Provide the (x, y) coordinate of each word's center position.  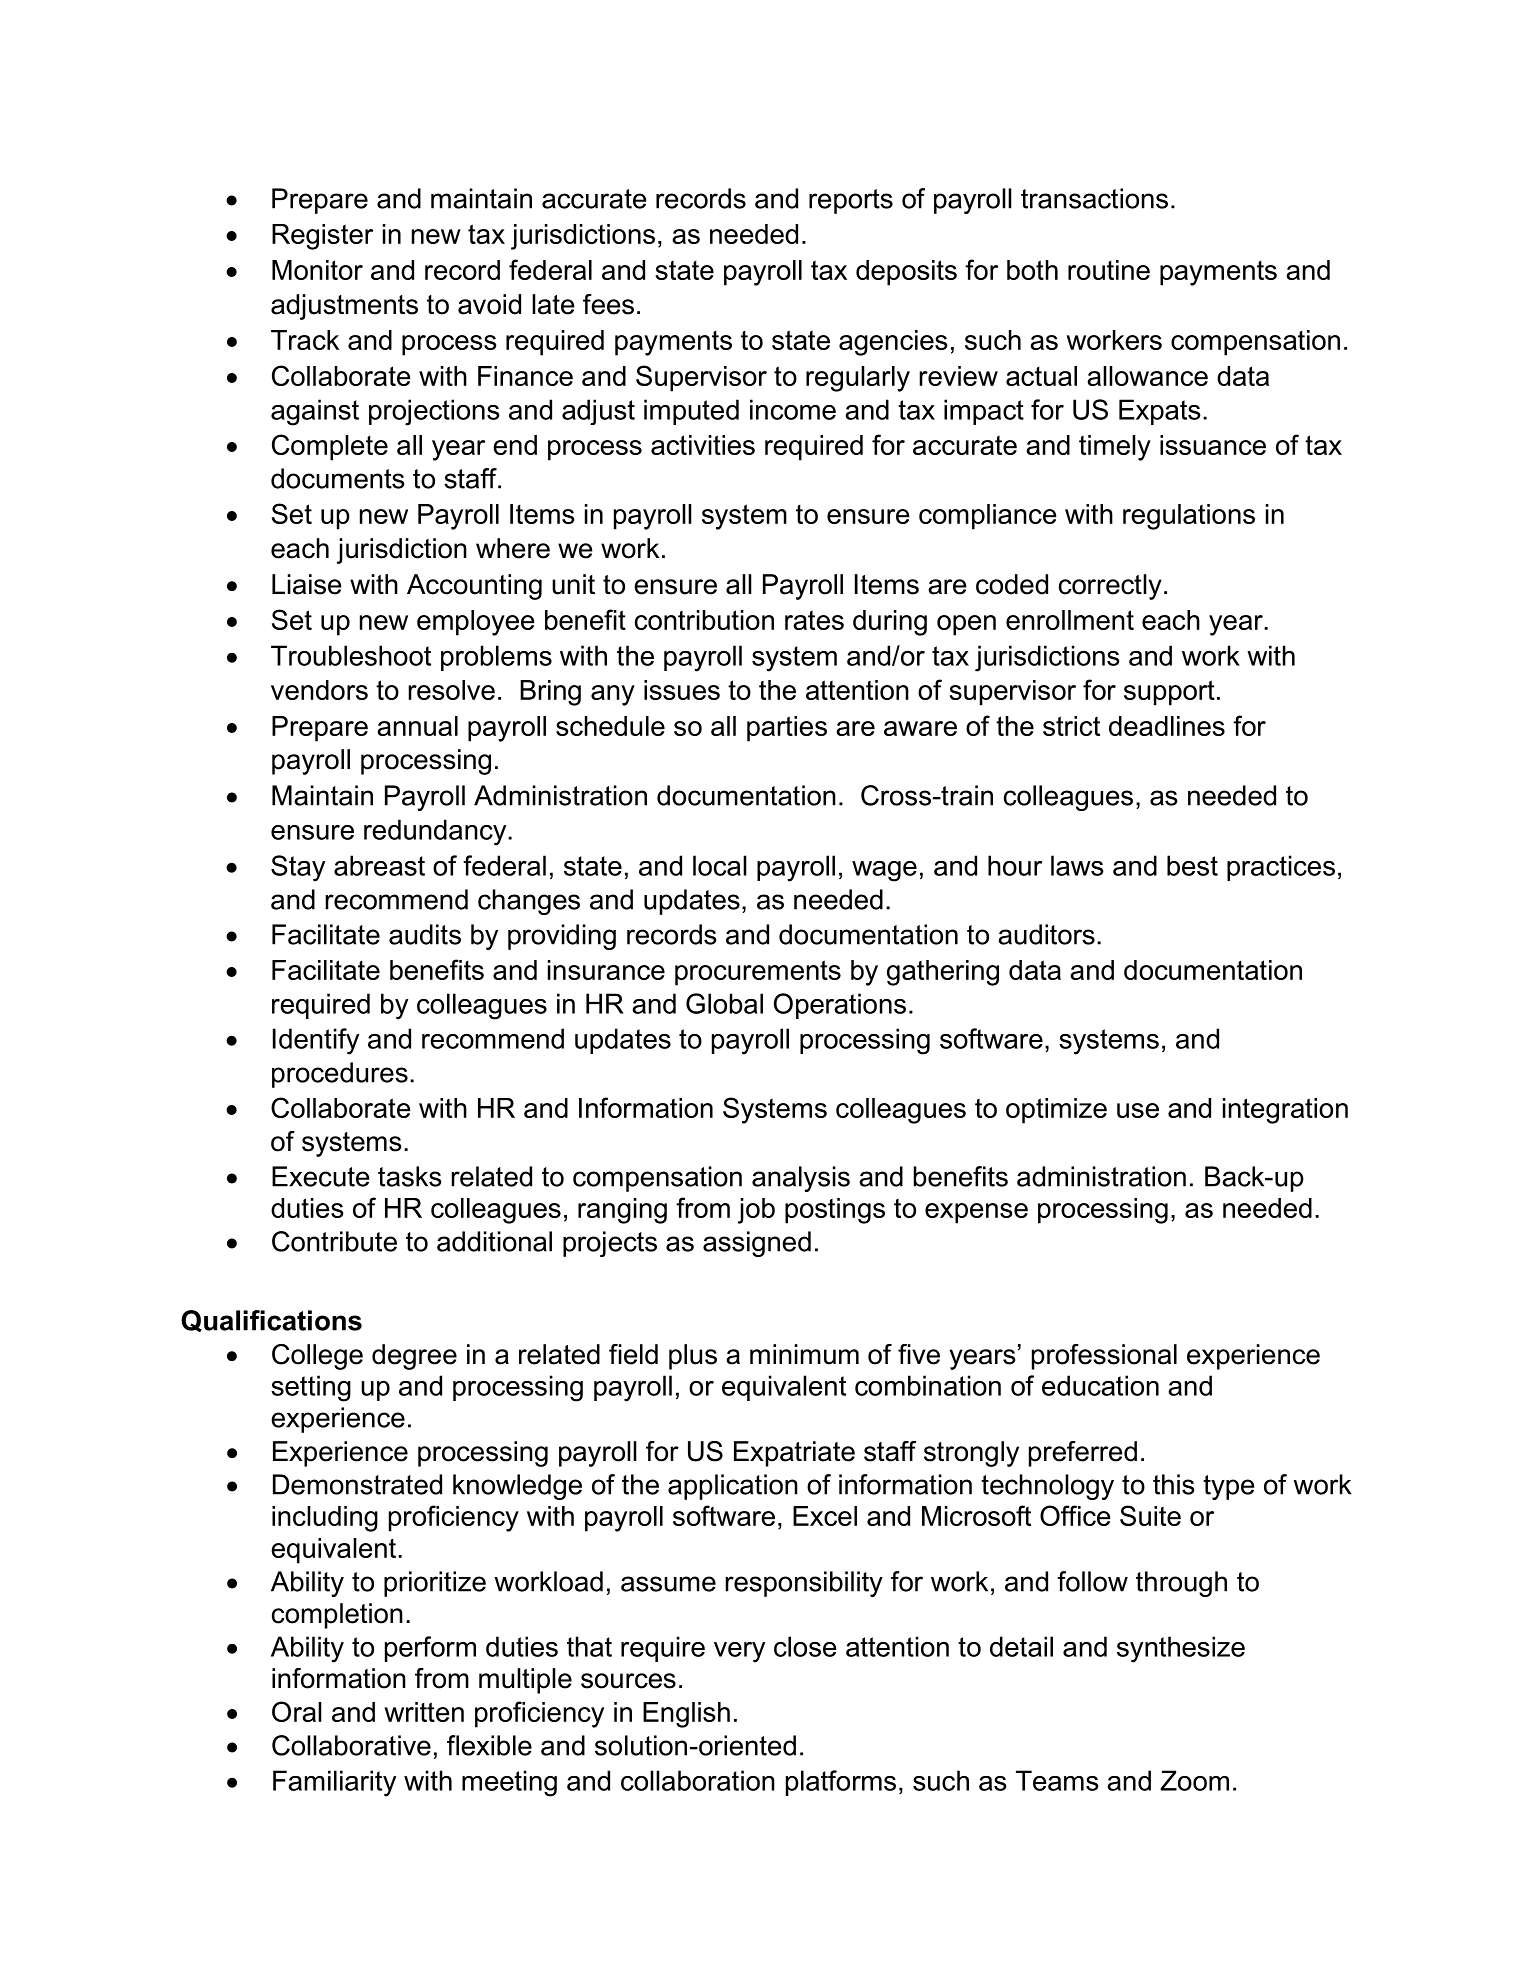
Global (724, 1003)
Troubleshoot (351, 655)
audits (425, 934)
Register (322, 237)
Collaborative (351, 1745)
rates (814, 620)
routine (1109, 270)
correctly (1110, 587)
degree (414, 1357)
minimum (804, 1354)
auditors (1046, 934)
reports (851, 201)
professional (1104, 1357)
